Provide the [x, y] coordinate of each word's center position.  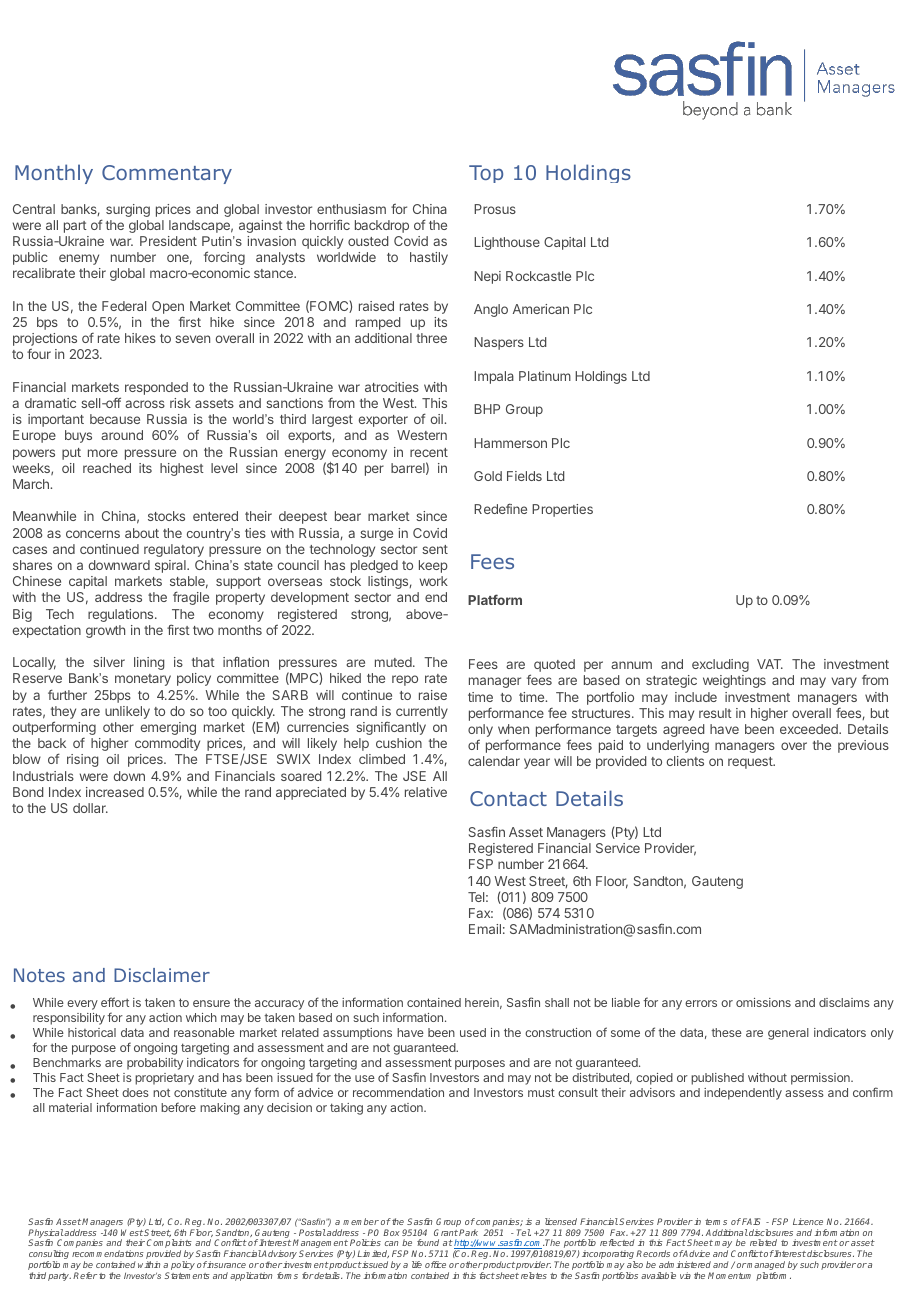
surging [128, 210]
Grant [446, 1232]
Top [486, 174]
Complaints [169, 1245]
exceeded [810, 729]
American [541, 309]
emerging [168, 728]
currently [422, 712]
